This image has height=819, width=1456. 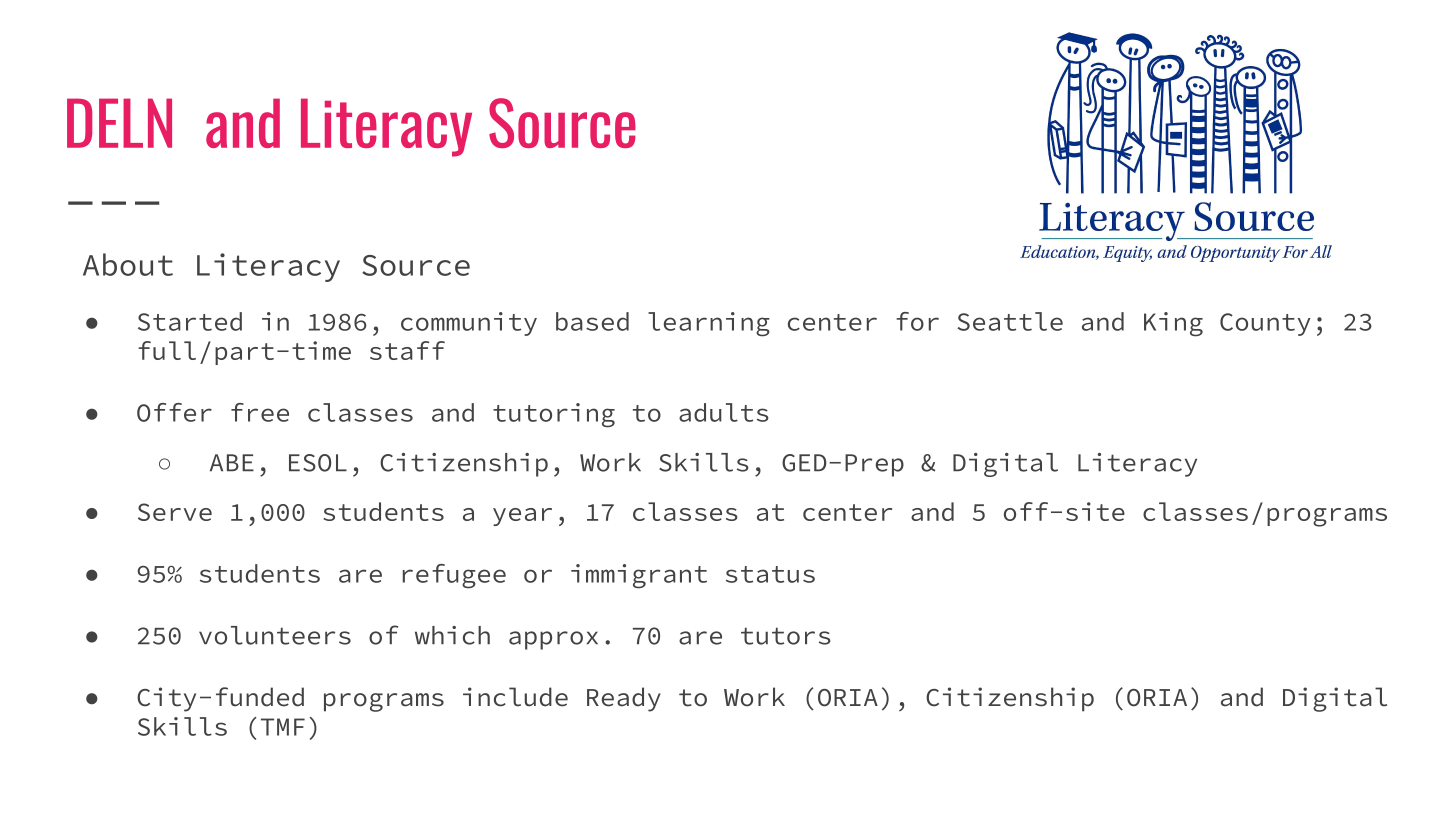 What do you see at coordinates (639, 576) in the image?
I see `immigrant` at bounding box center [639, 576].
